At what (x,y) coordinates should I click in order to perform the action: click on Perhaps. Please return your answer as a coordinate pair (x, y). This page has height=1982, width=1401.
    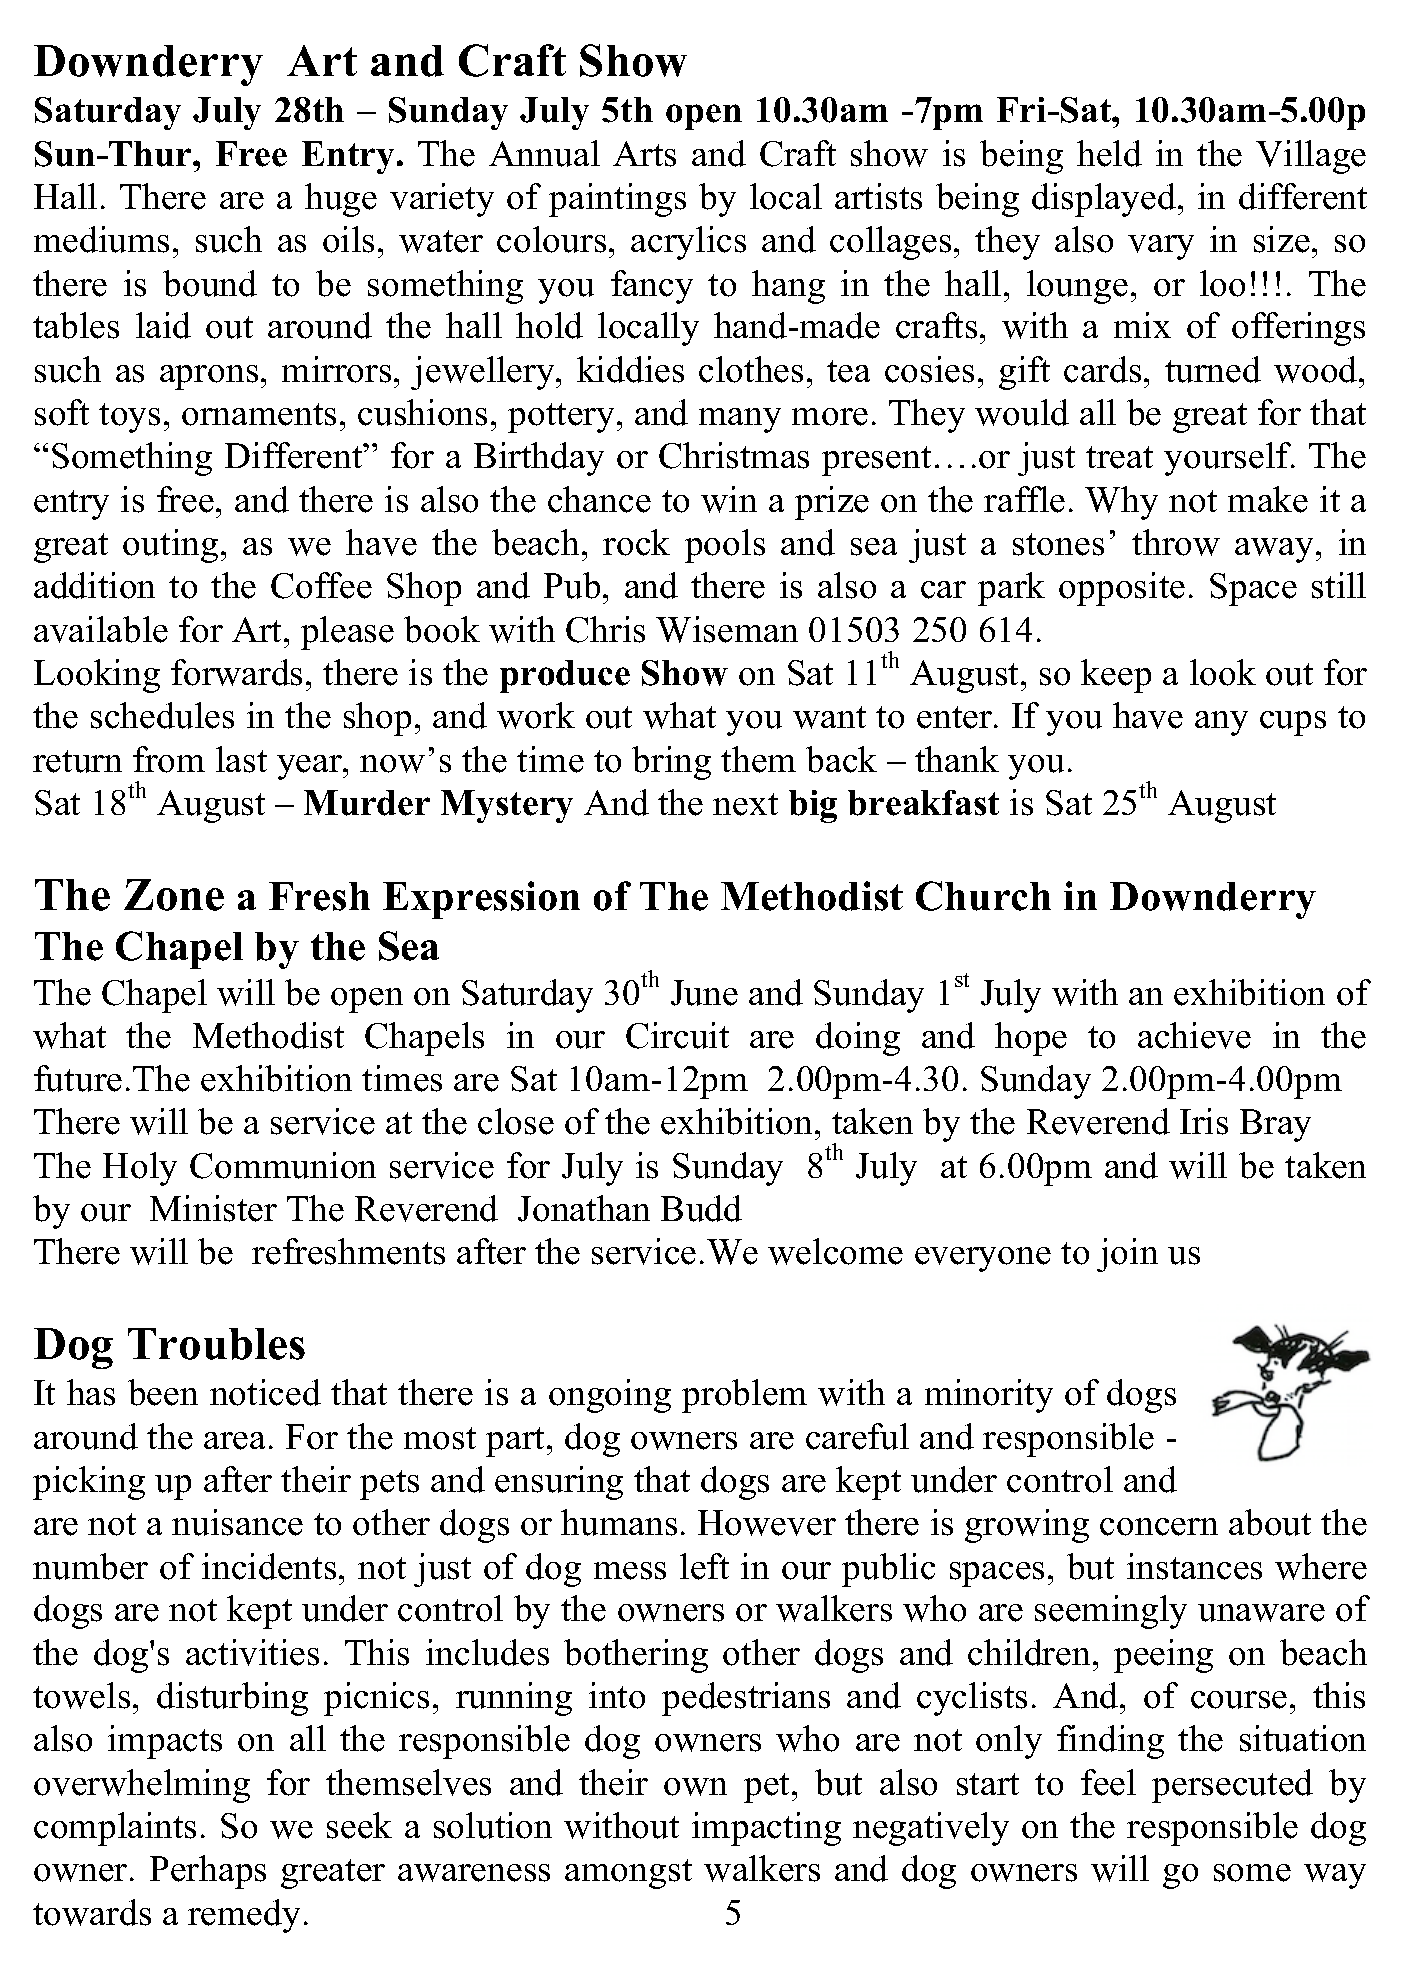
    Looking at the image, I should click on (208, 1872).
